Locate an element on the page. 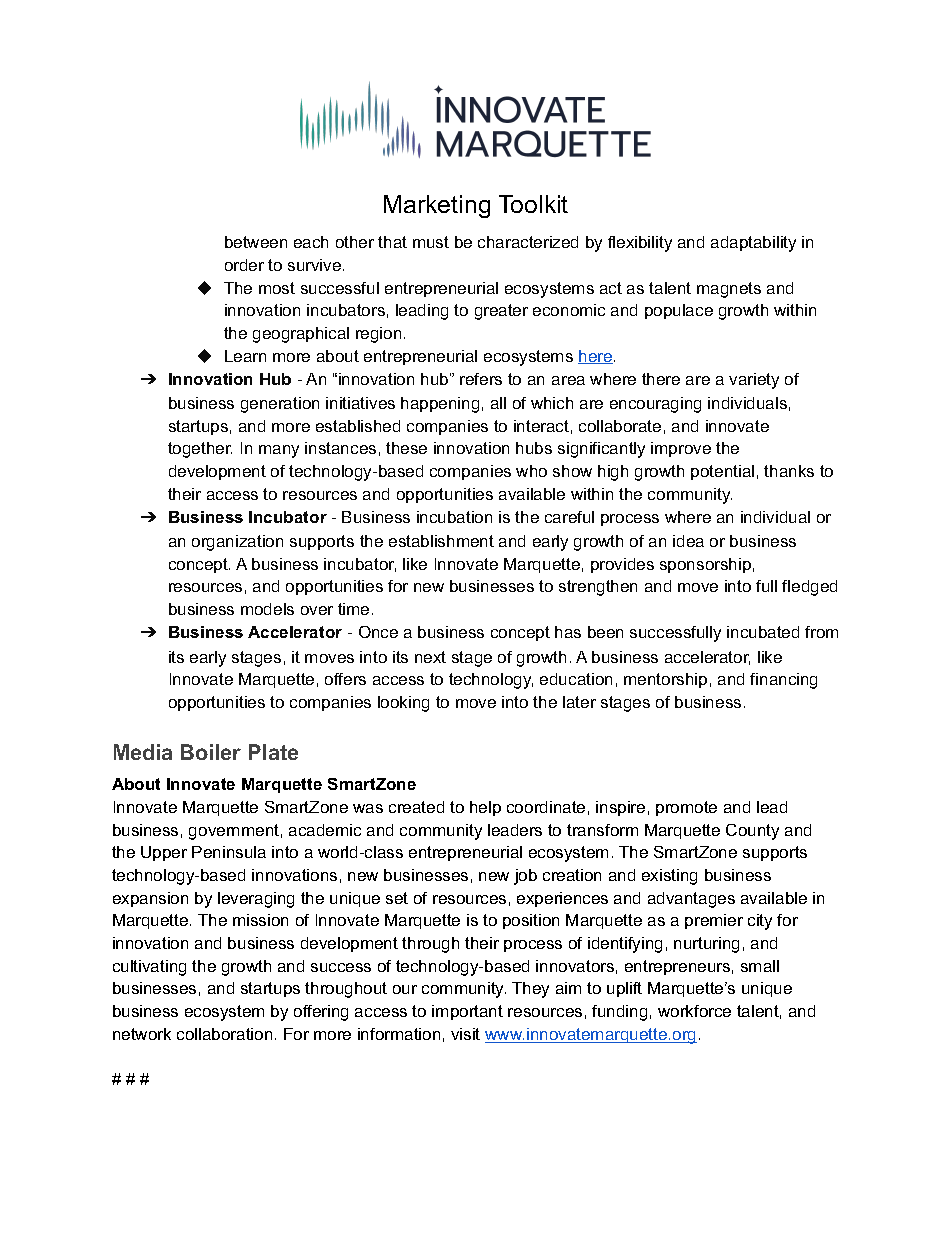 The width and height of the page is (952, 1233). characterized is located at coordinates (528, 242).
